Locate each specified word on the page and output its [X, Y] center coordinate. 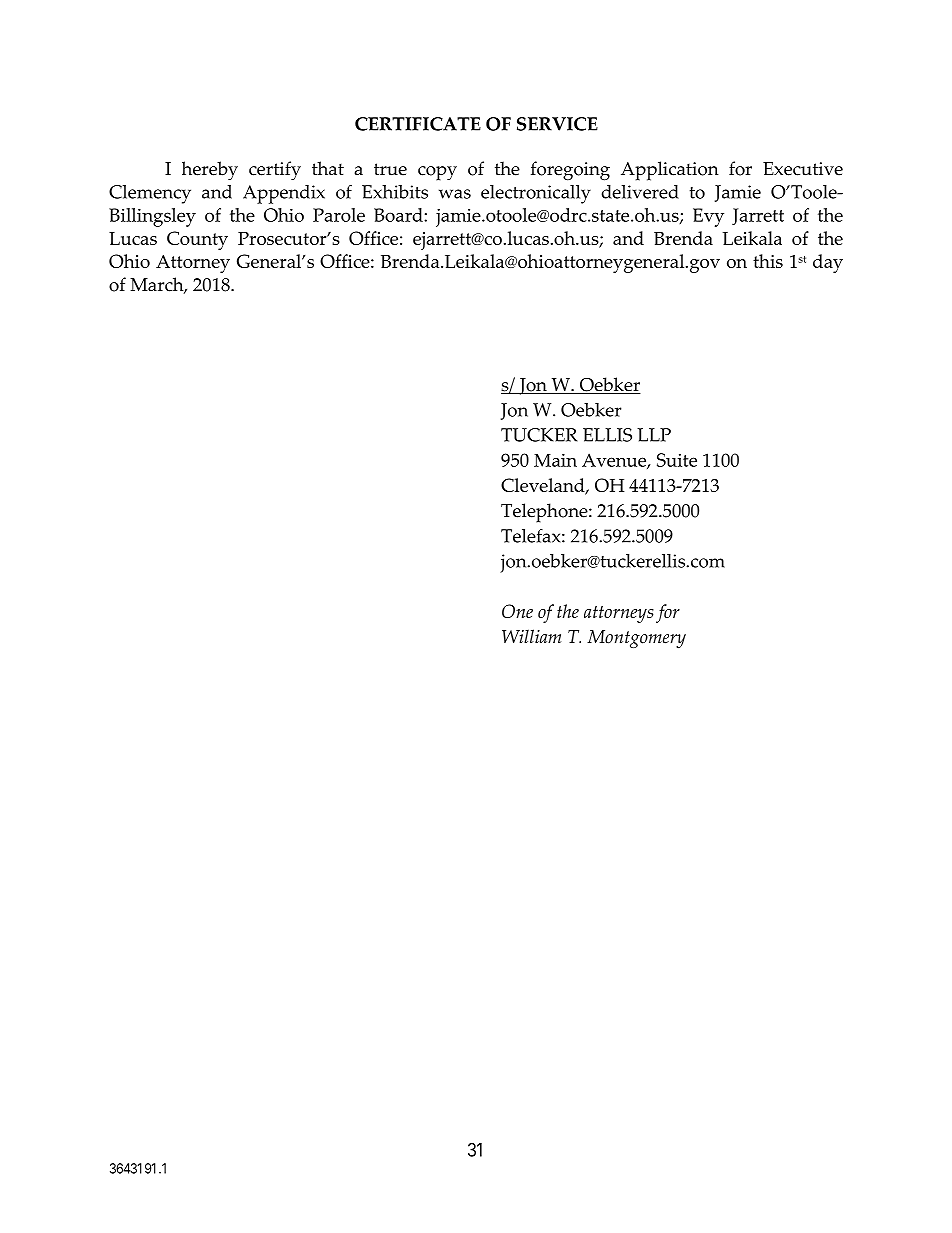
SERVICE [557, 124]
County [197, 240]
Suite [677, 460]
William [531, 636]
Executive [803, 169]
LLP [654, 435]
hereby [210, 171]
